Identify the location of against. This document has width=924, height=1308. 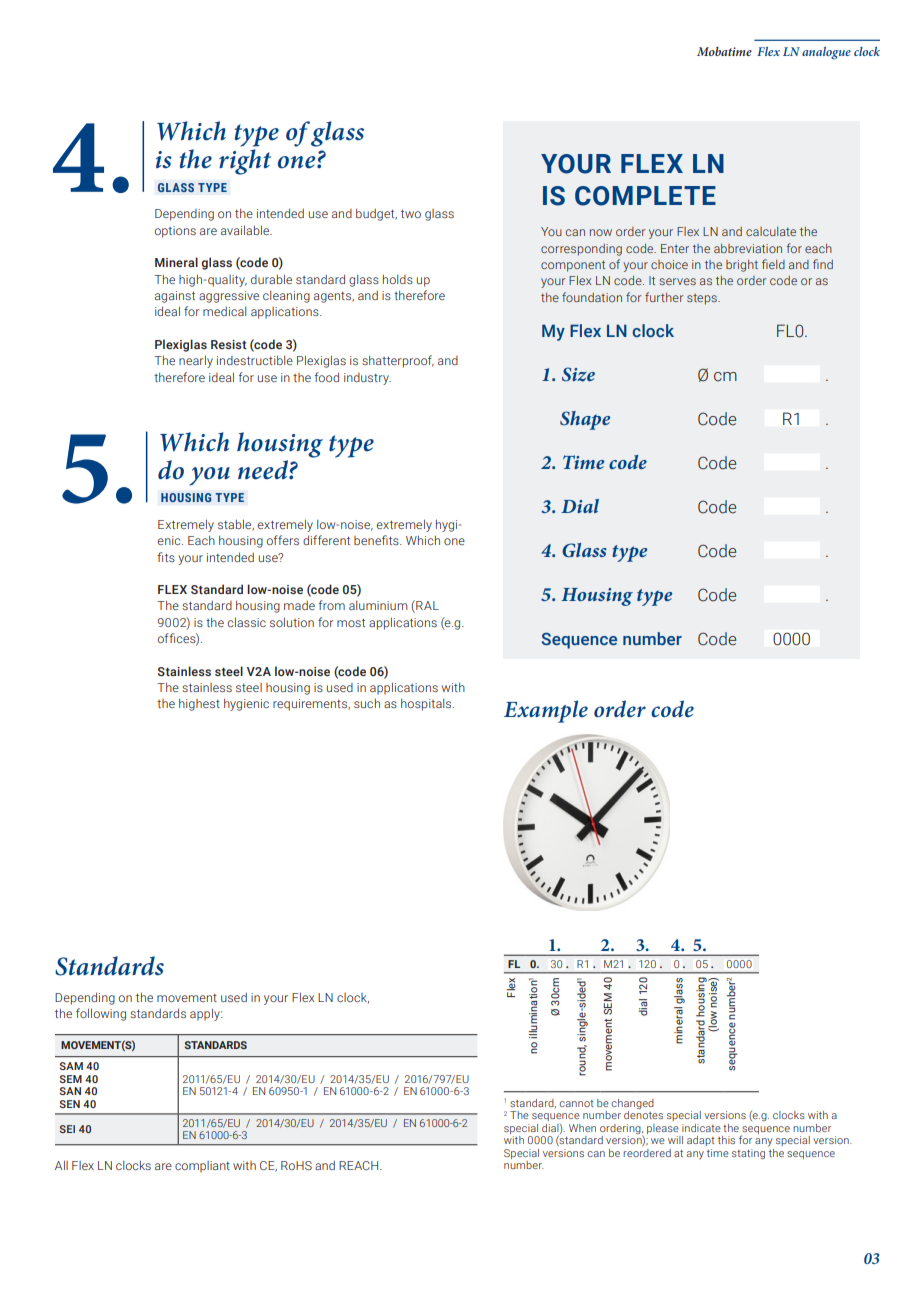
(175, 297).
